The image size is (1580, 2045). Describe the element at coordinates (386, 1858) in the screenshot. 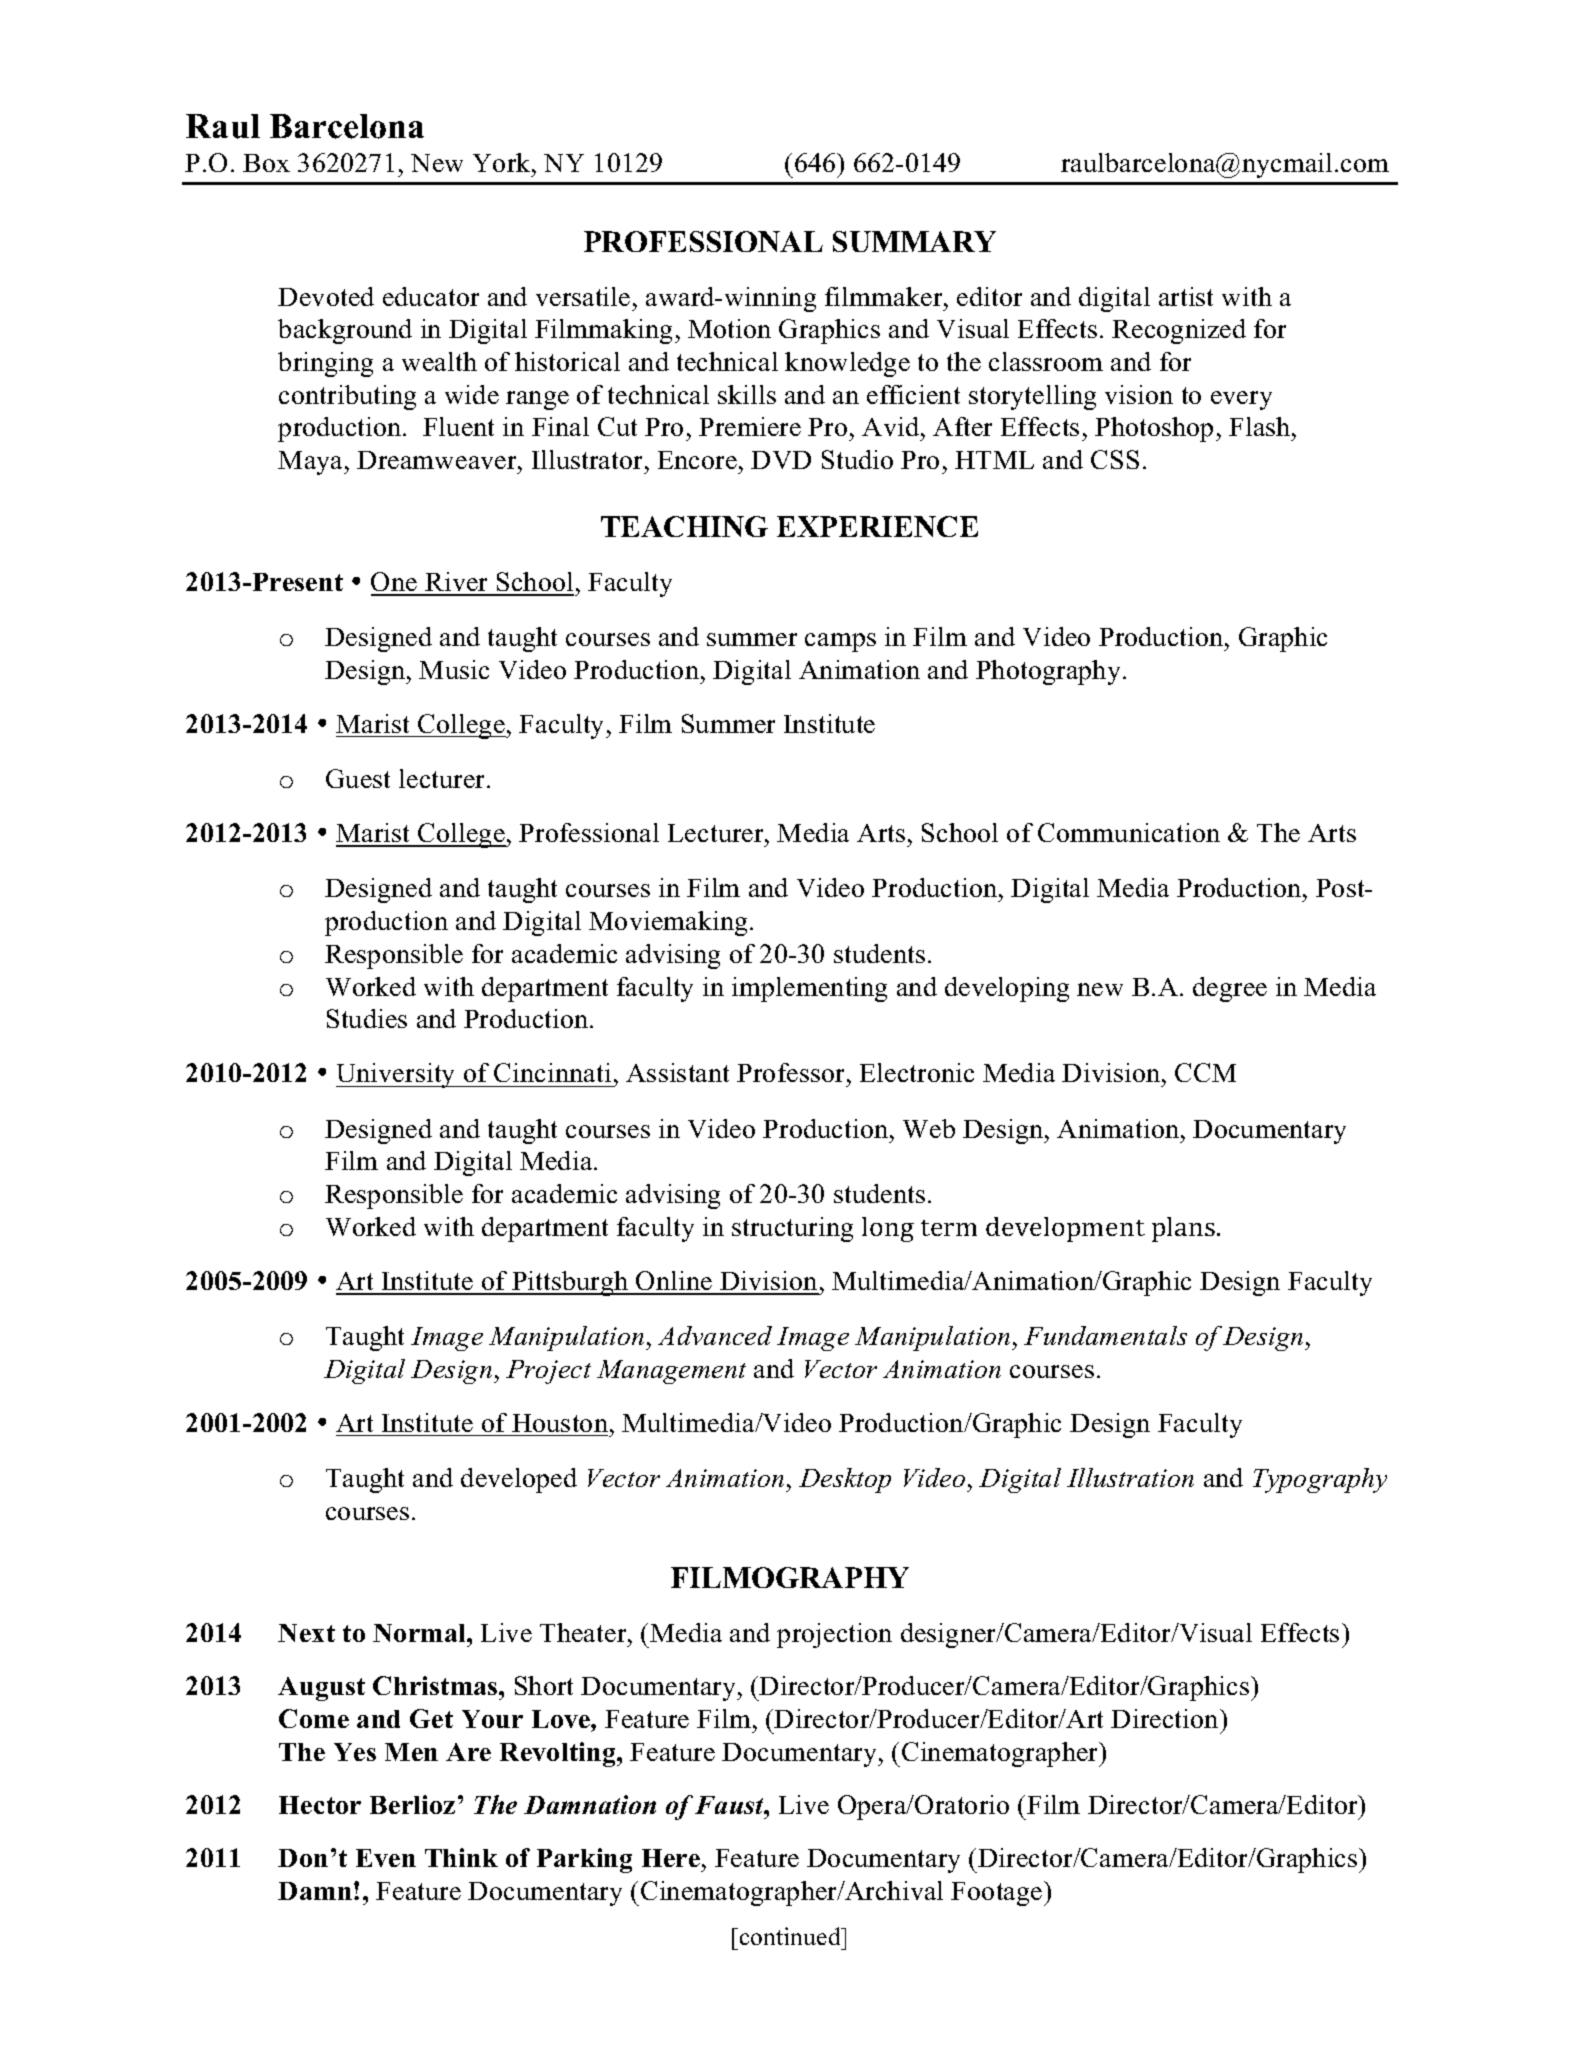

I see `Even` at that location.
